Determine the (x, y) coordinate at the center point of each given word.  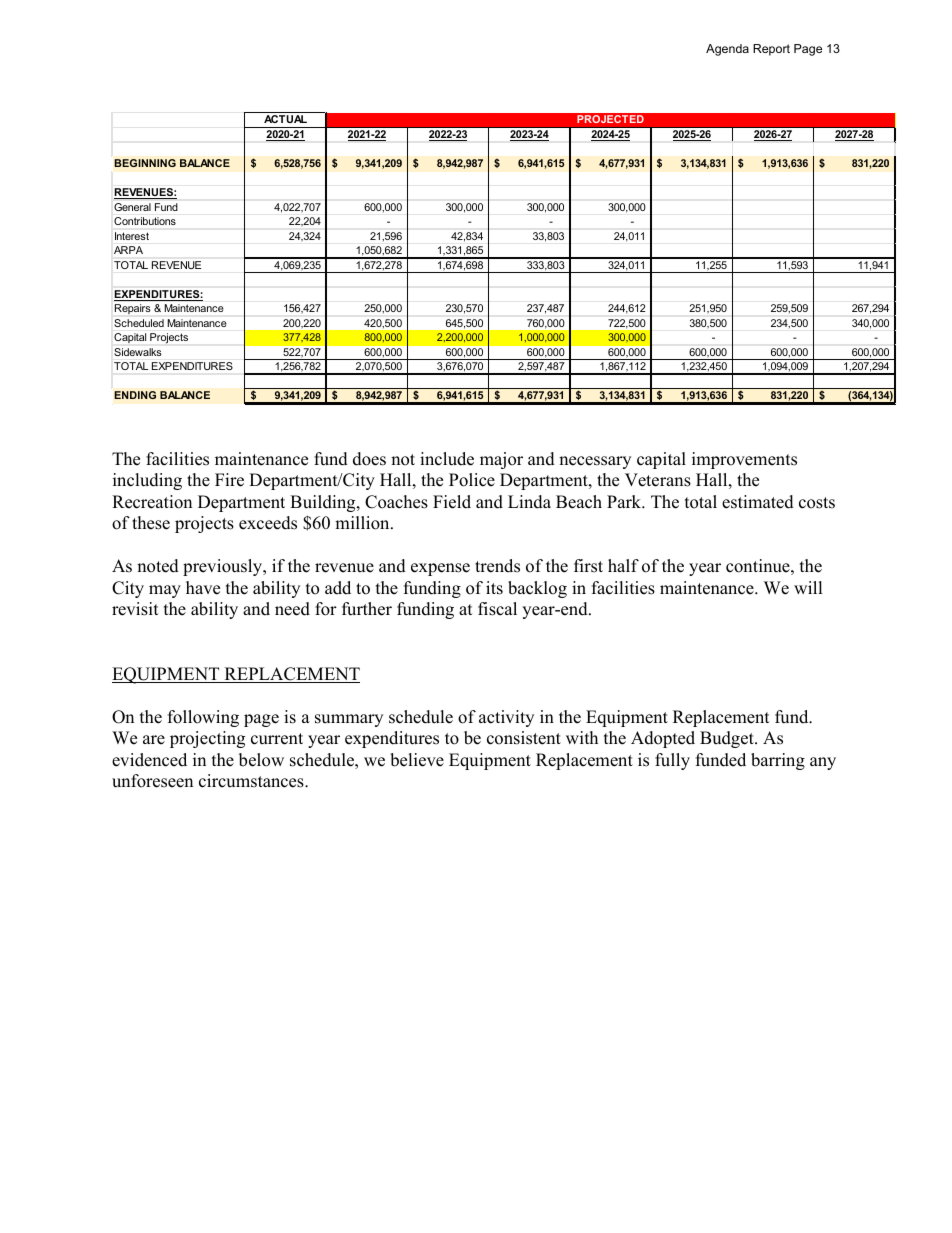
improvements (744, 460)
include (447, 459)
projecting (207, 739)
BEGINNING (145, 163)
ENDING (135, 395)
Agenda (727, 50)
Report (771, 50)
